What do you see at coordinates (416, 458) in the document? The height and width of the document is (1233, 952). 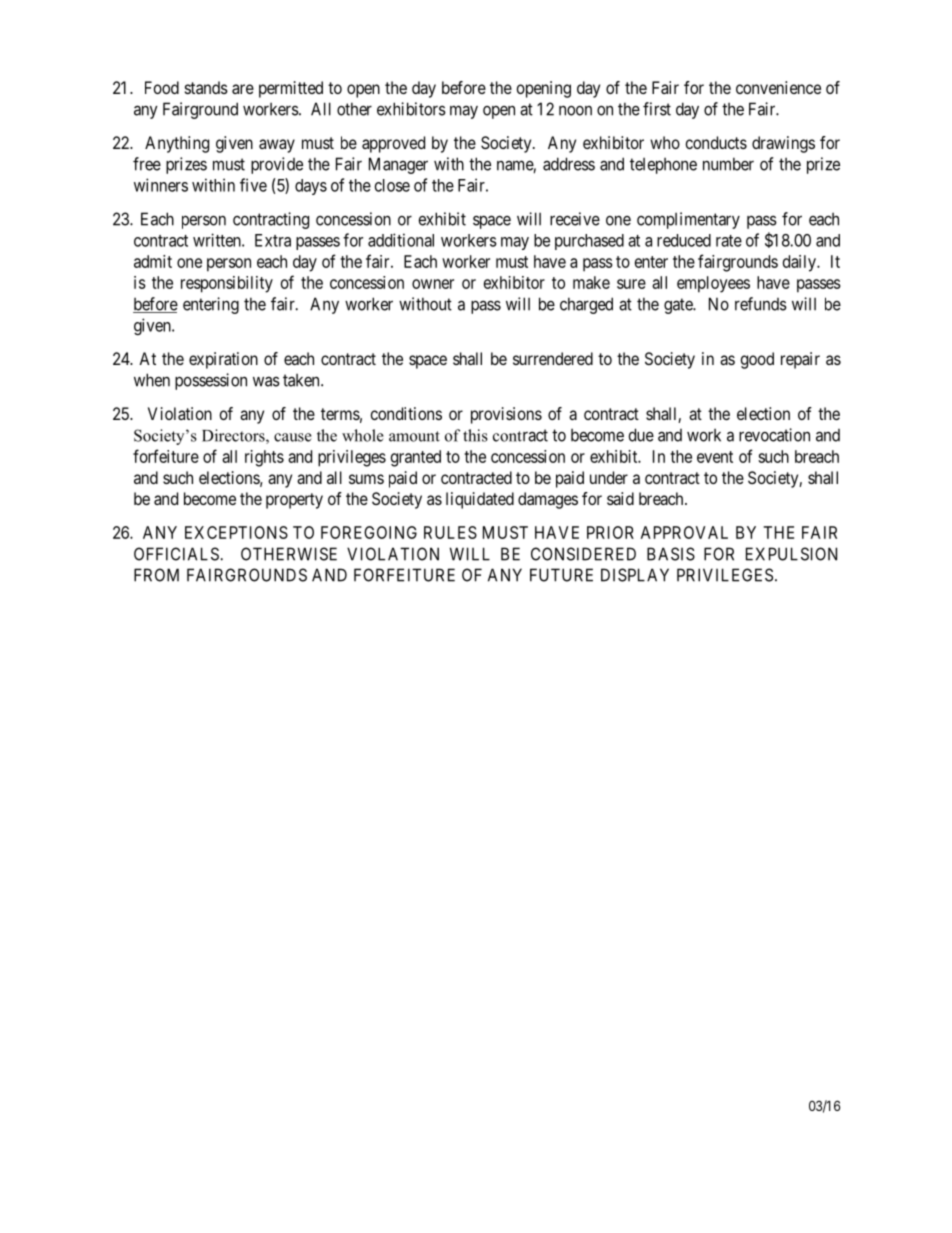 I see `granted` at bounding box center [416, 458].
